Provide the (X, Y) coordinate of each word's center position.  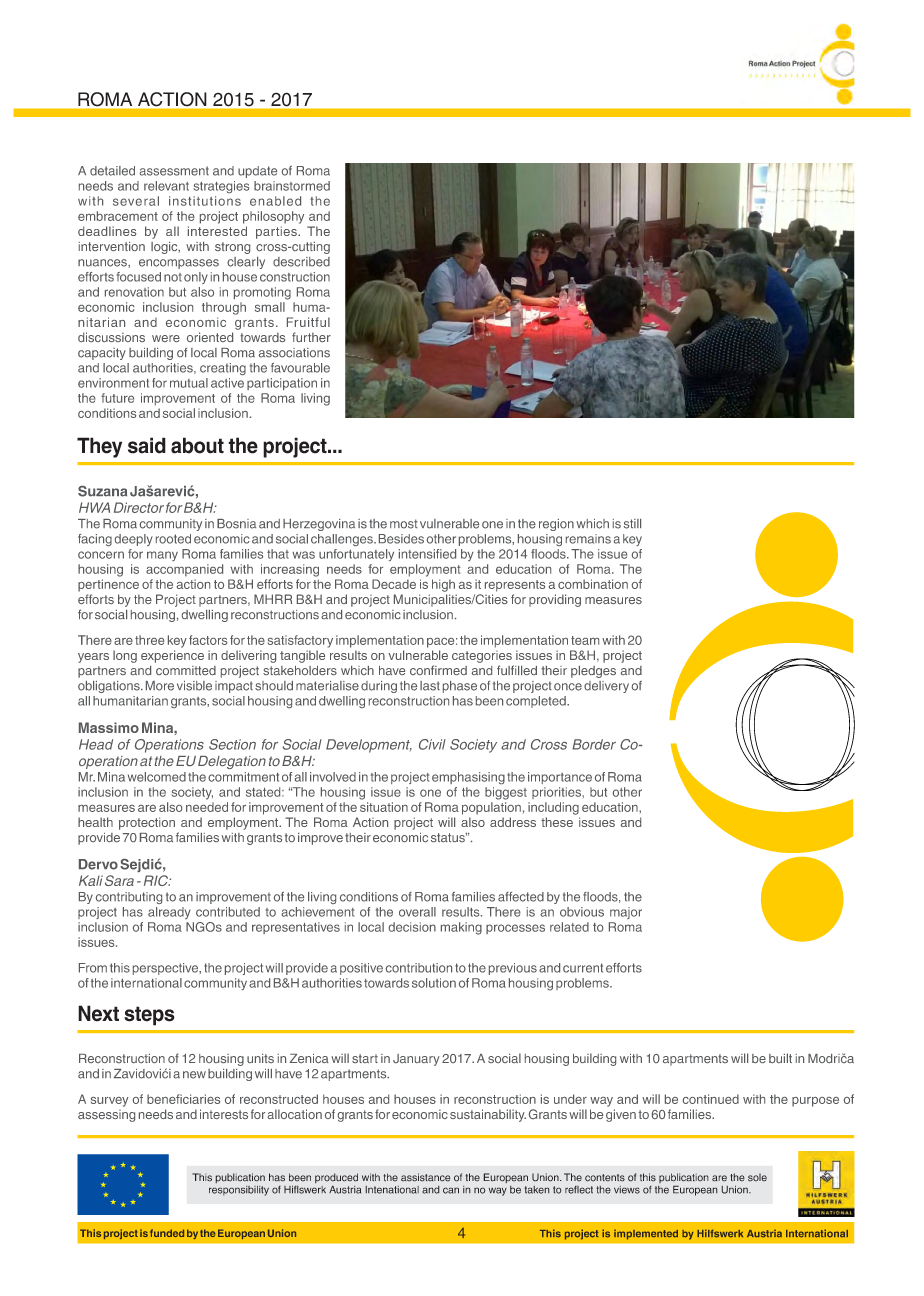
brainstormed (292, 186)
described (301, 262)
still (632, 524)
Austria (764, 1234)
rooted (173, 539)
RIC (157, 880)
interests (224, 1114)
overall (417, 912)
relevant (166, 186)
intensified (427, 554)
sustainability (488, 1115)
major (626, 913)
